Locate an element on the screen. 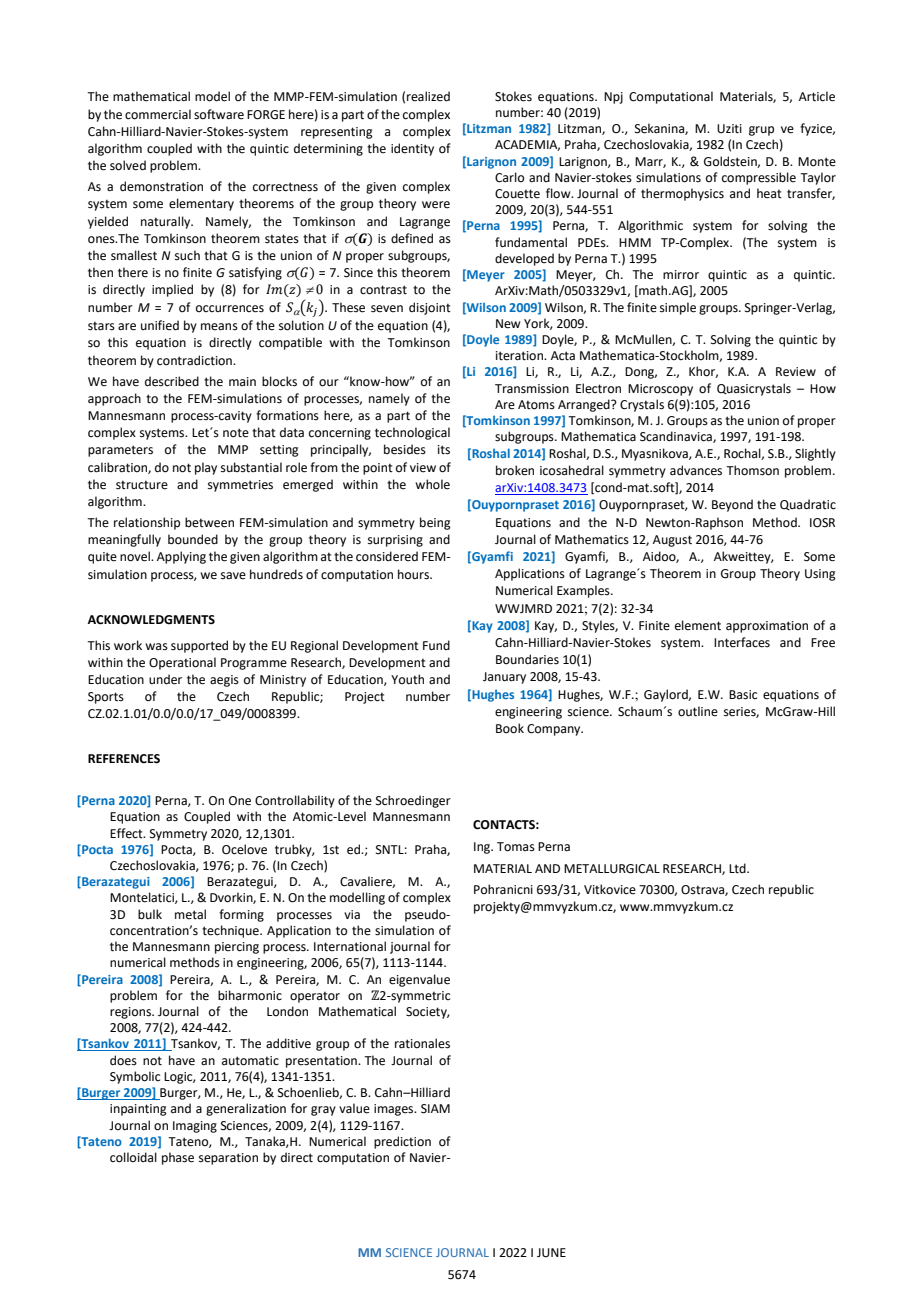 The height and width of the screenshot is (1308, 924). identity is located at coordinates (412, 149).
